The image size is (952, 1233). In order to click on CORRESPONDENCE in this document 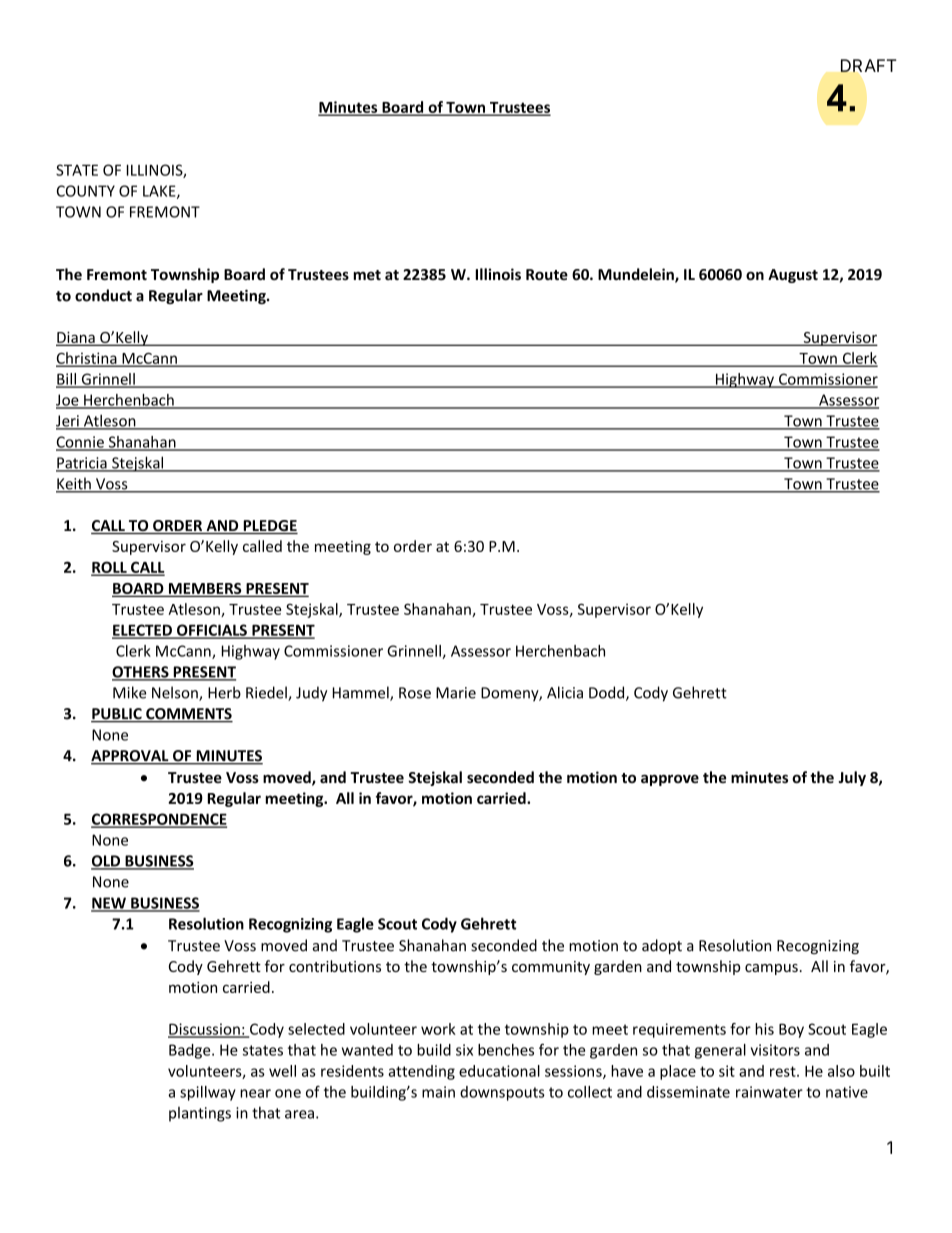, I will do `click(159, 820)`.
